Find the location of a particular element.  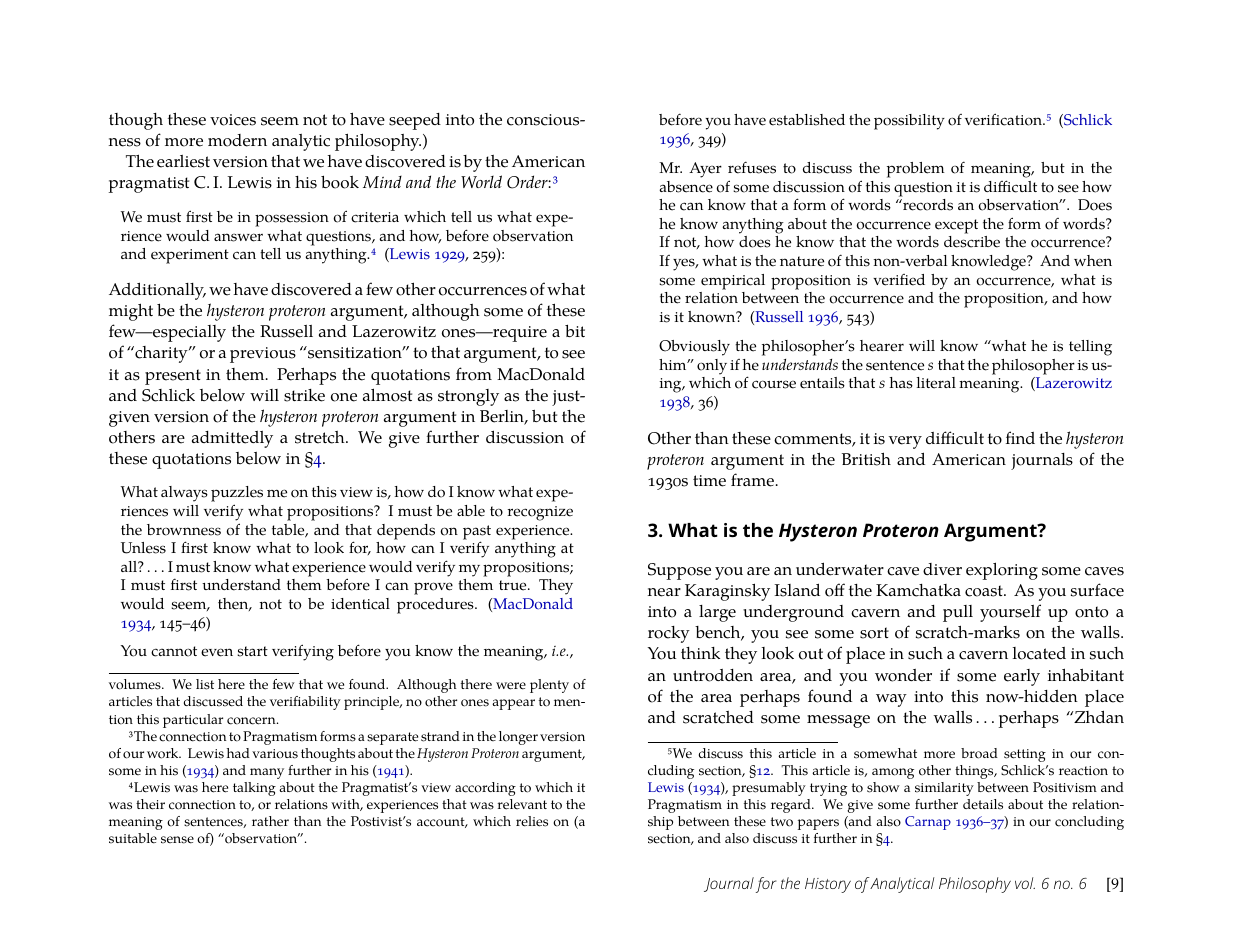

possibility is located at coordinates (909, 122).
